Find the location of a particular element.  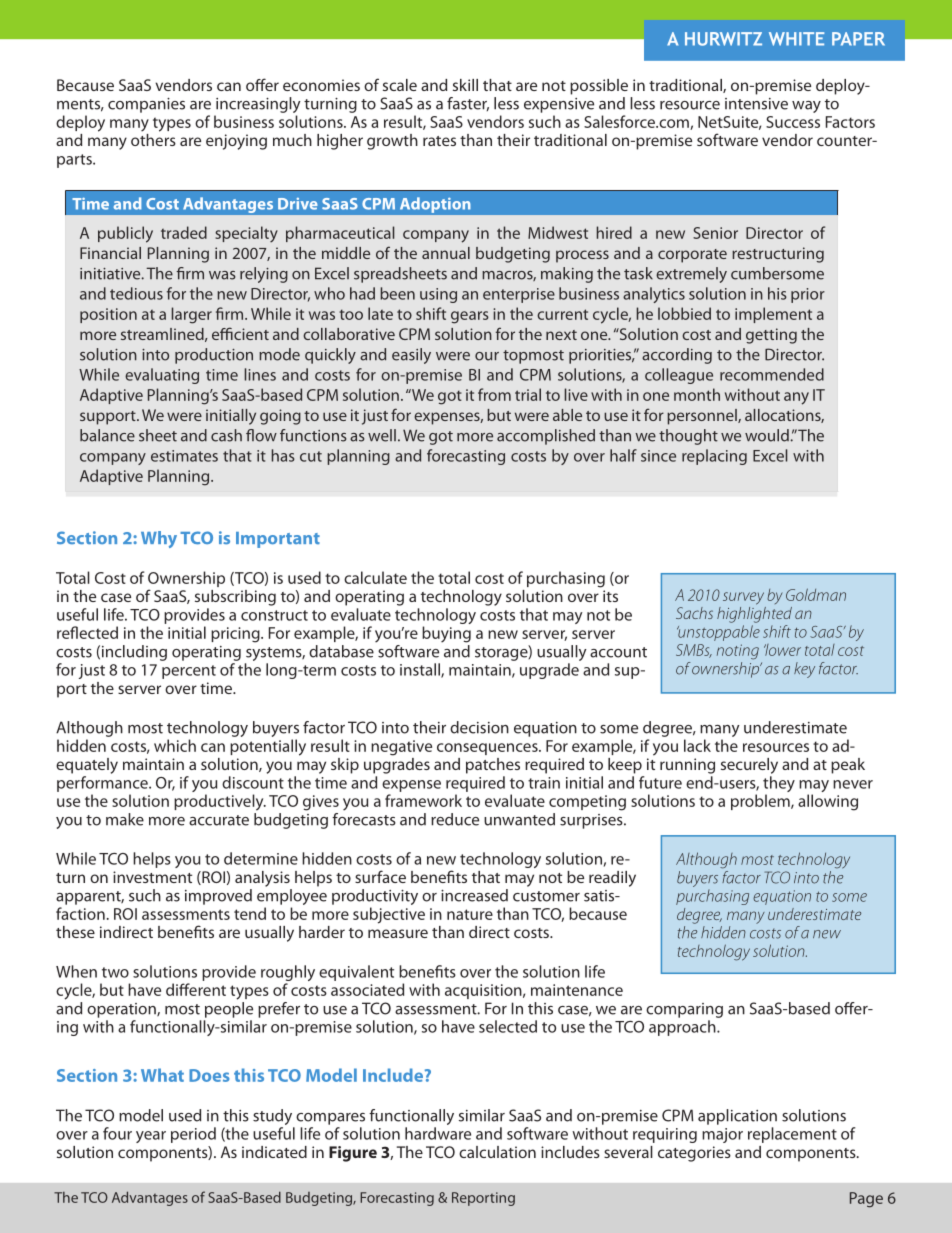

calculation is located at coordinates (497, 1152).
